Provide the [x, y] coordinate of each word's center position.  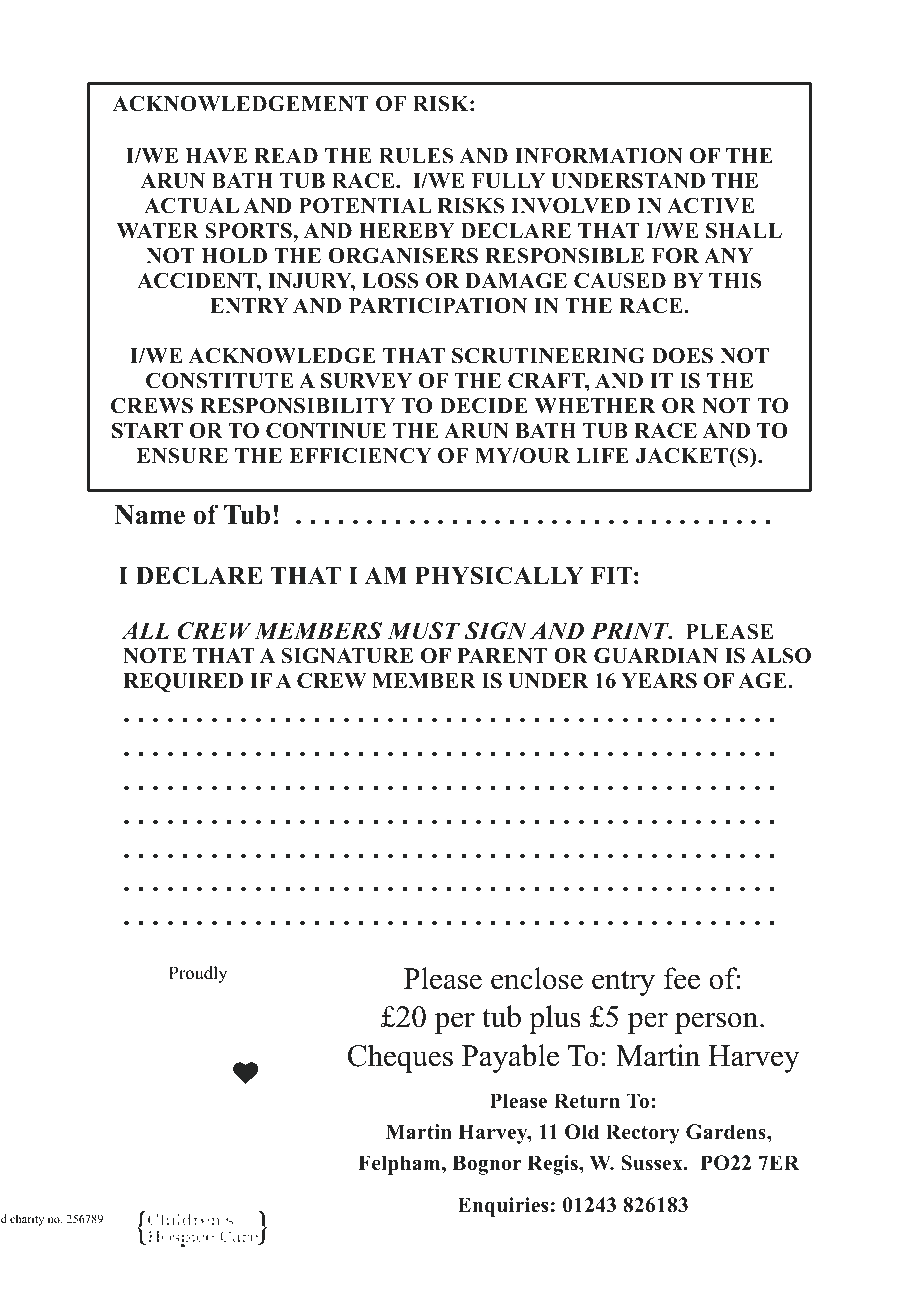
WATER [158, 230]
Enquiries [503, 1207]
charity [27, 1220]
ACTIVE [710, 205]
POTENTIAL [365, 206]
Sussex [653, 1163]
